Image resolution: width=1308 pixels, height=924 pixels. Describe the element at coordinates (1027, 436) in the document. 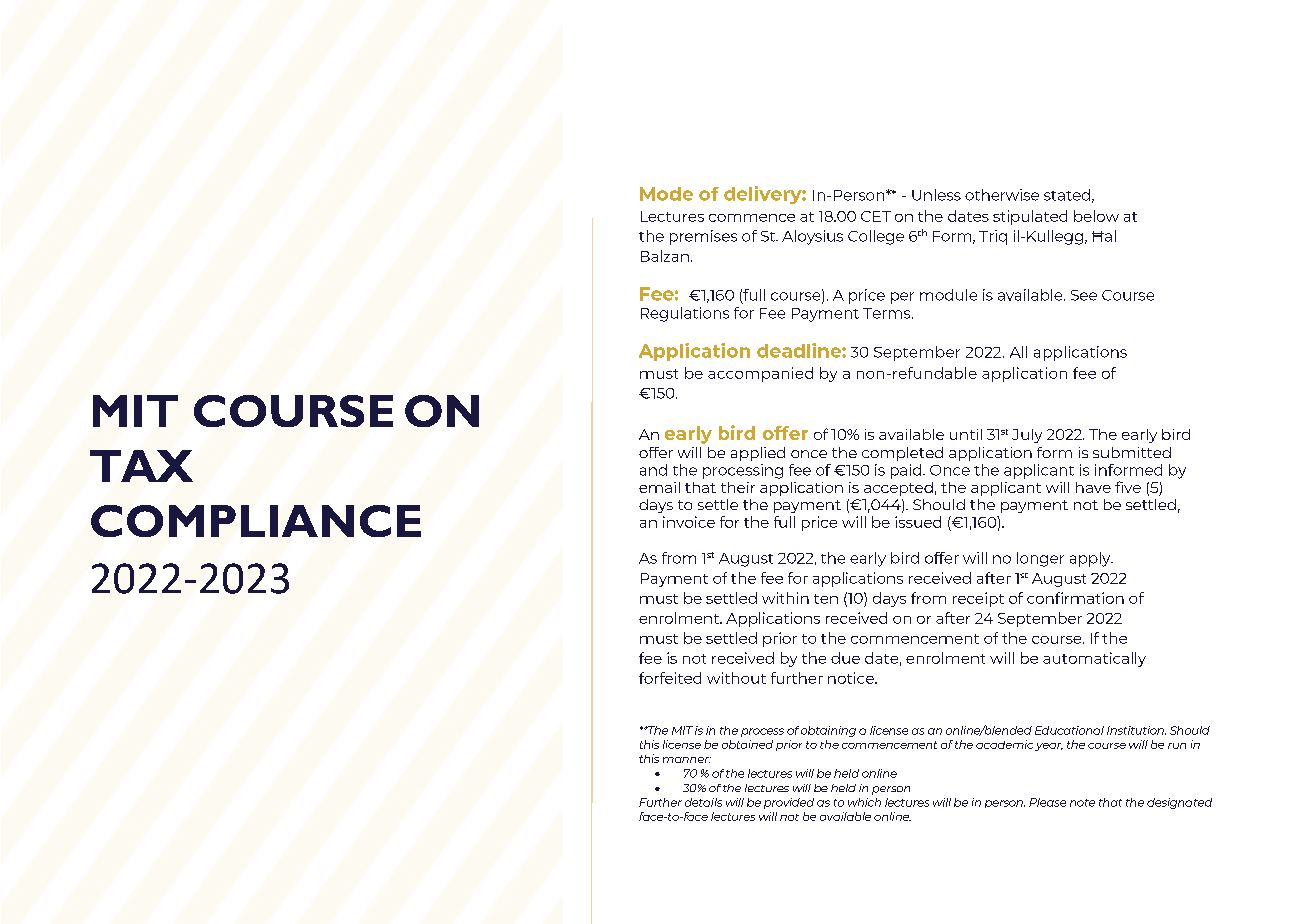

I see `July` at that location.
